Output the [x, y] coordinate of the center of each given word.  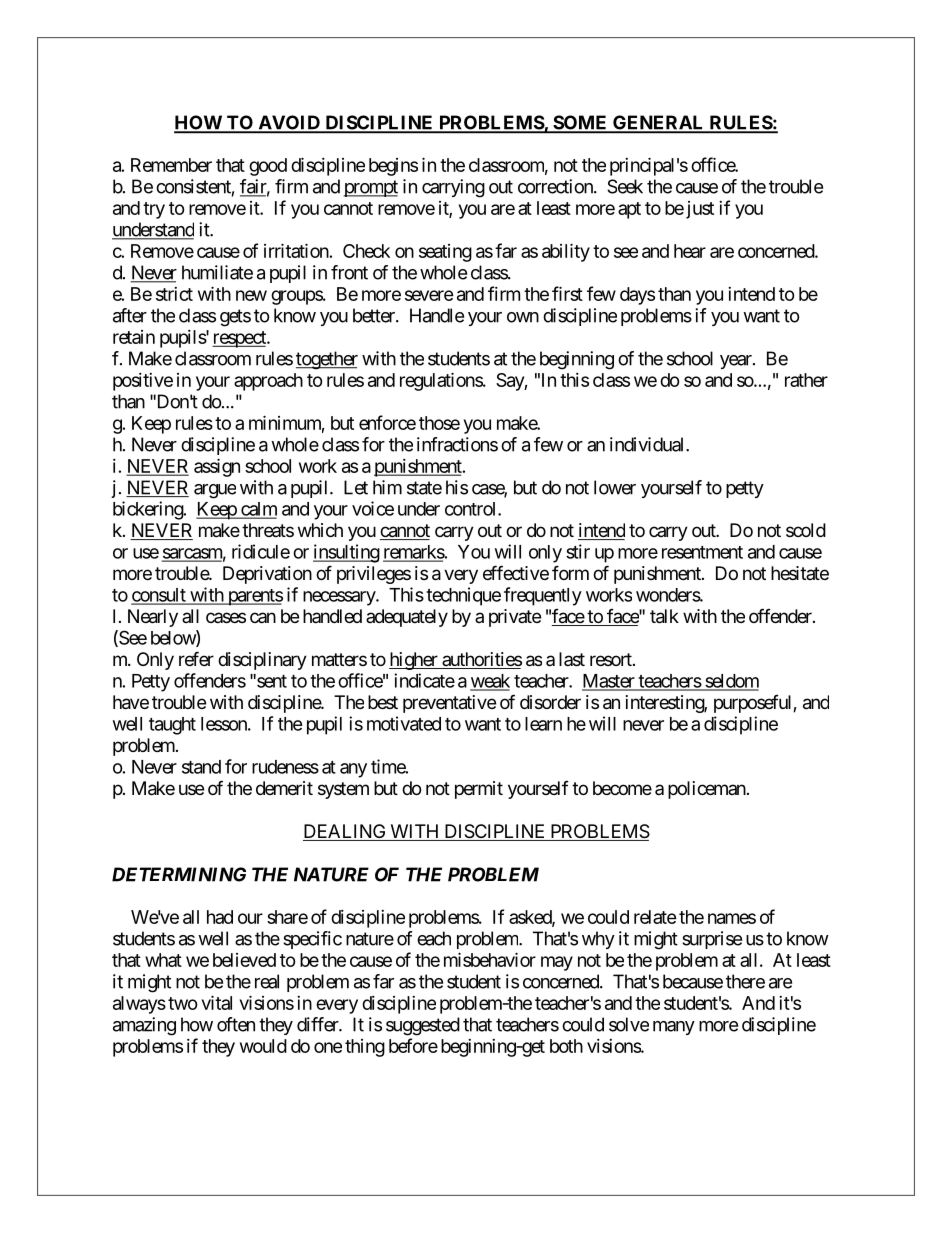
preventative [449, 704]
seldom [731, 682]
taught [172, 726]
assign [217, 467]
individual [648, 444]
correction [556, 186]
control [472, 509]
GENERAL [659, 123]
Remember [171, 165]
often [236, 1024]
